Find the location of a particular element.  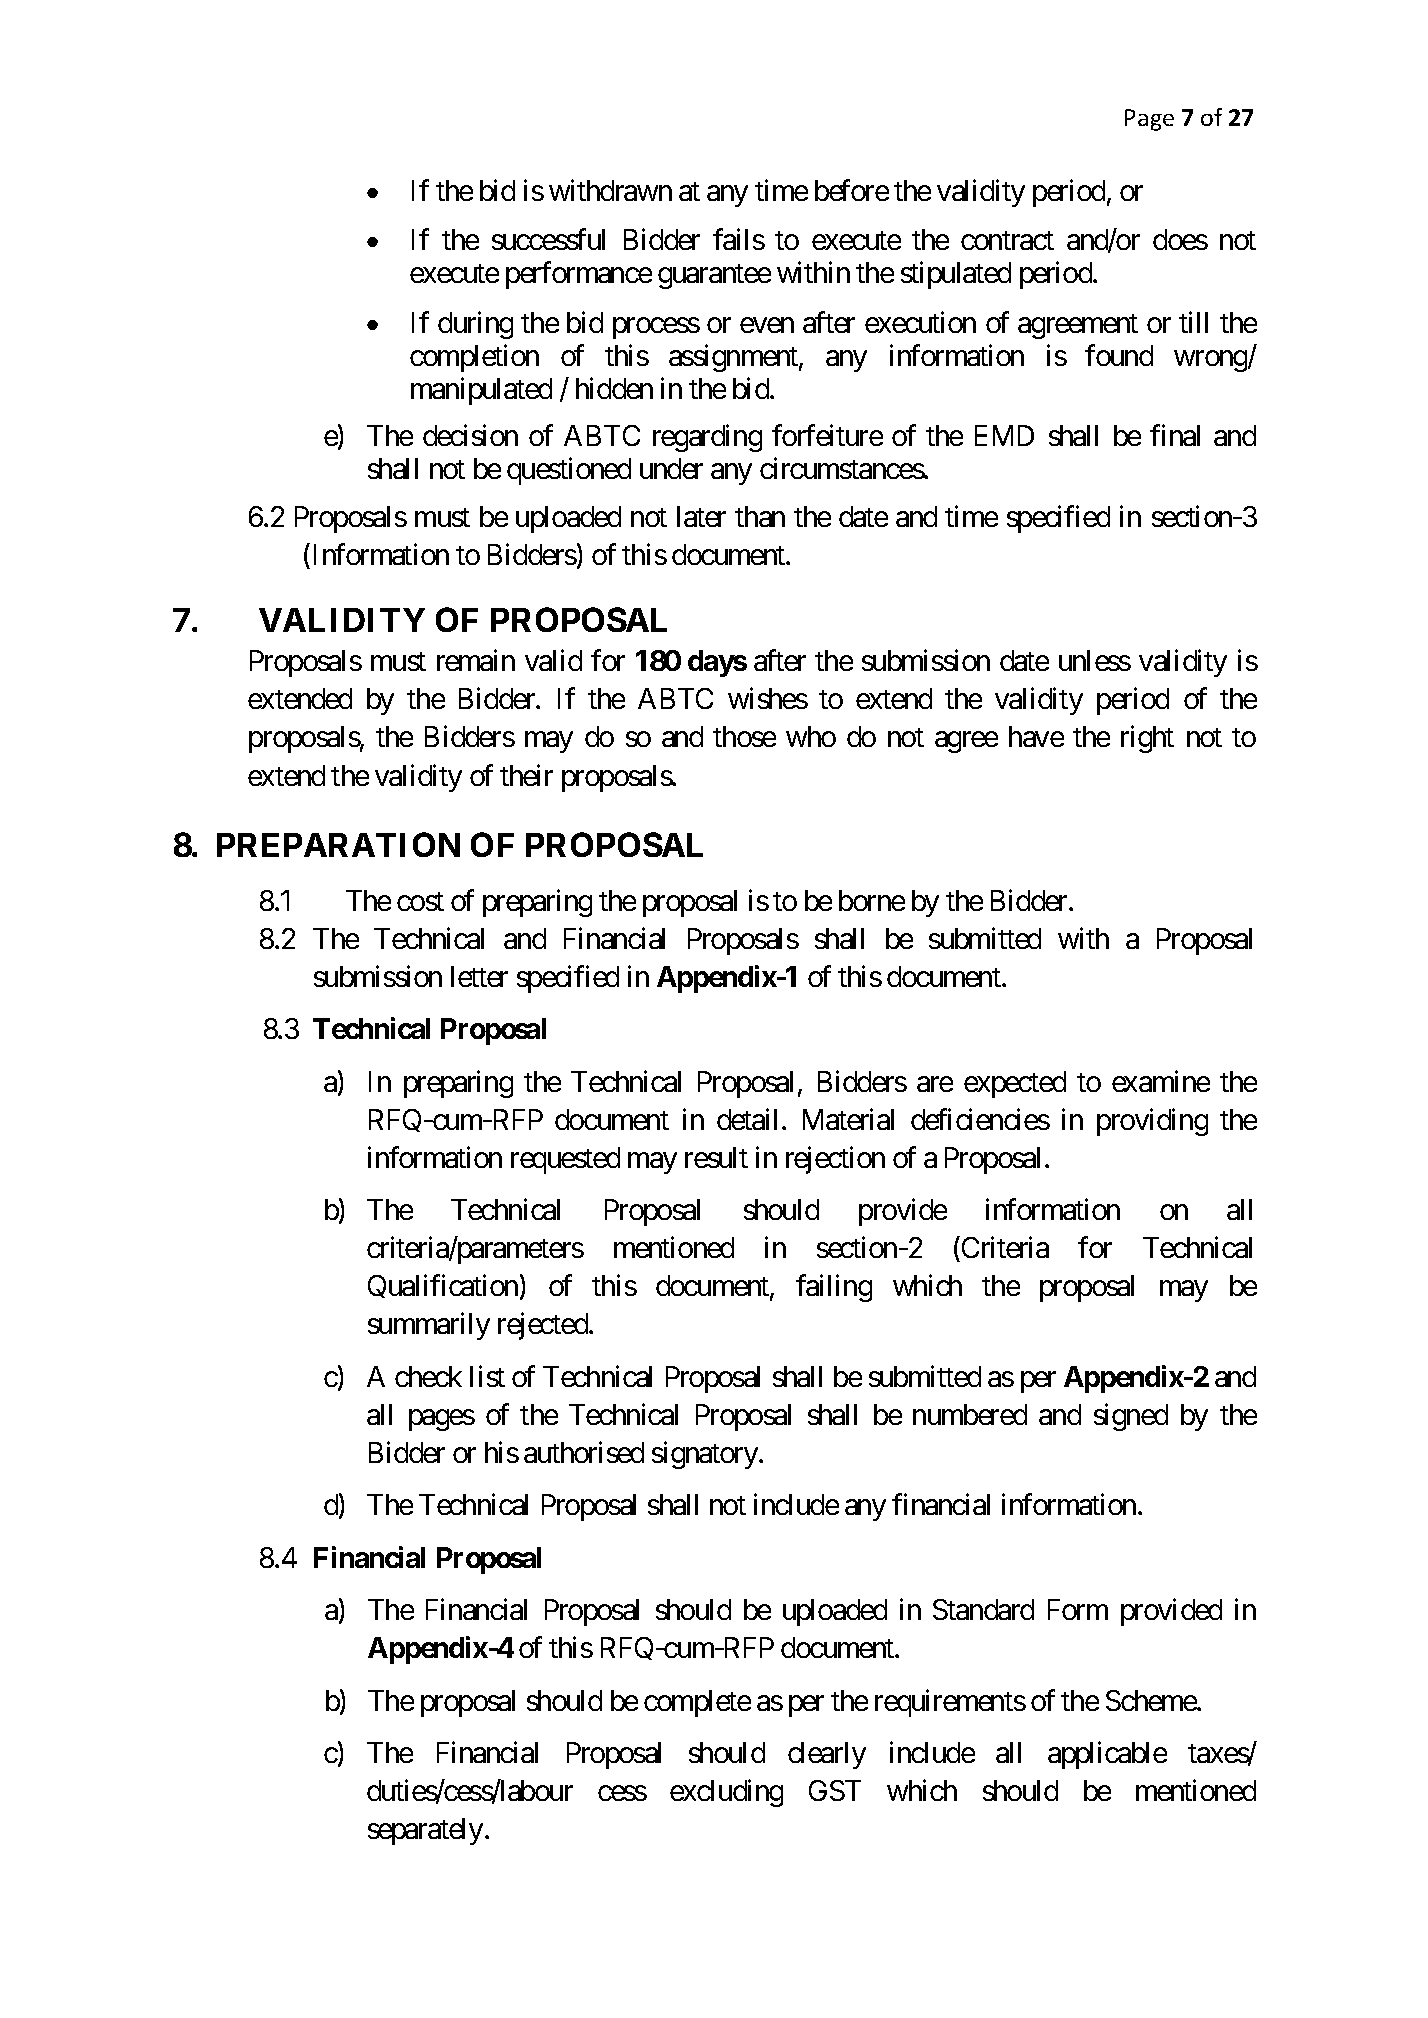

remain is located at coordinates (476, 660).
